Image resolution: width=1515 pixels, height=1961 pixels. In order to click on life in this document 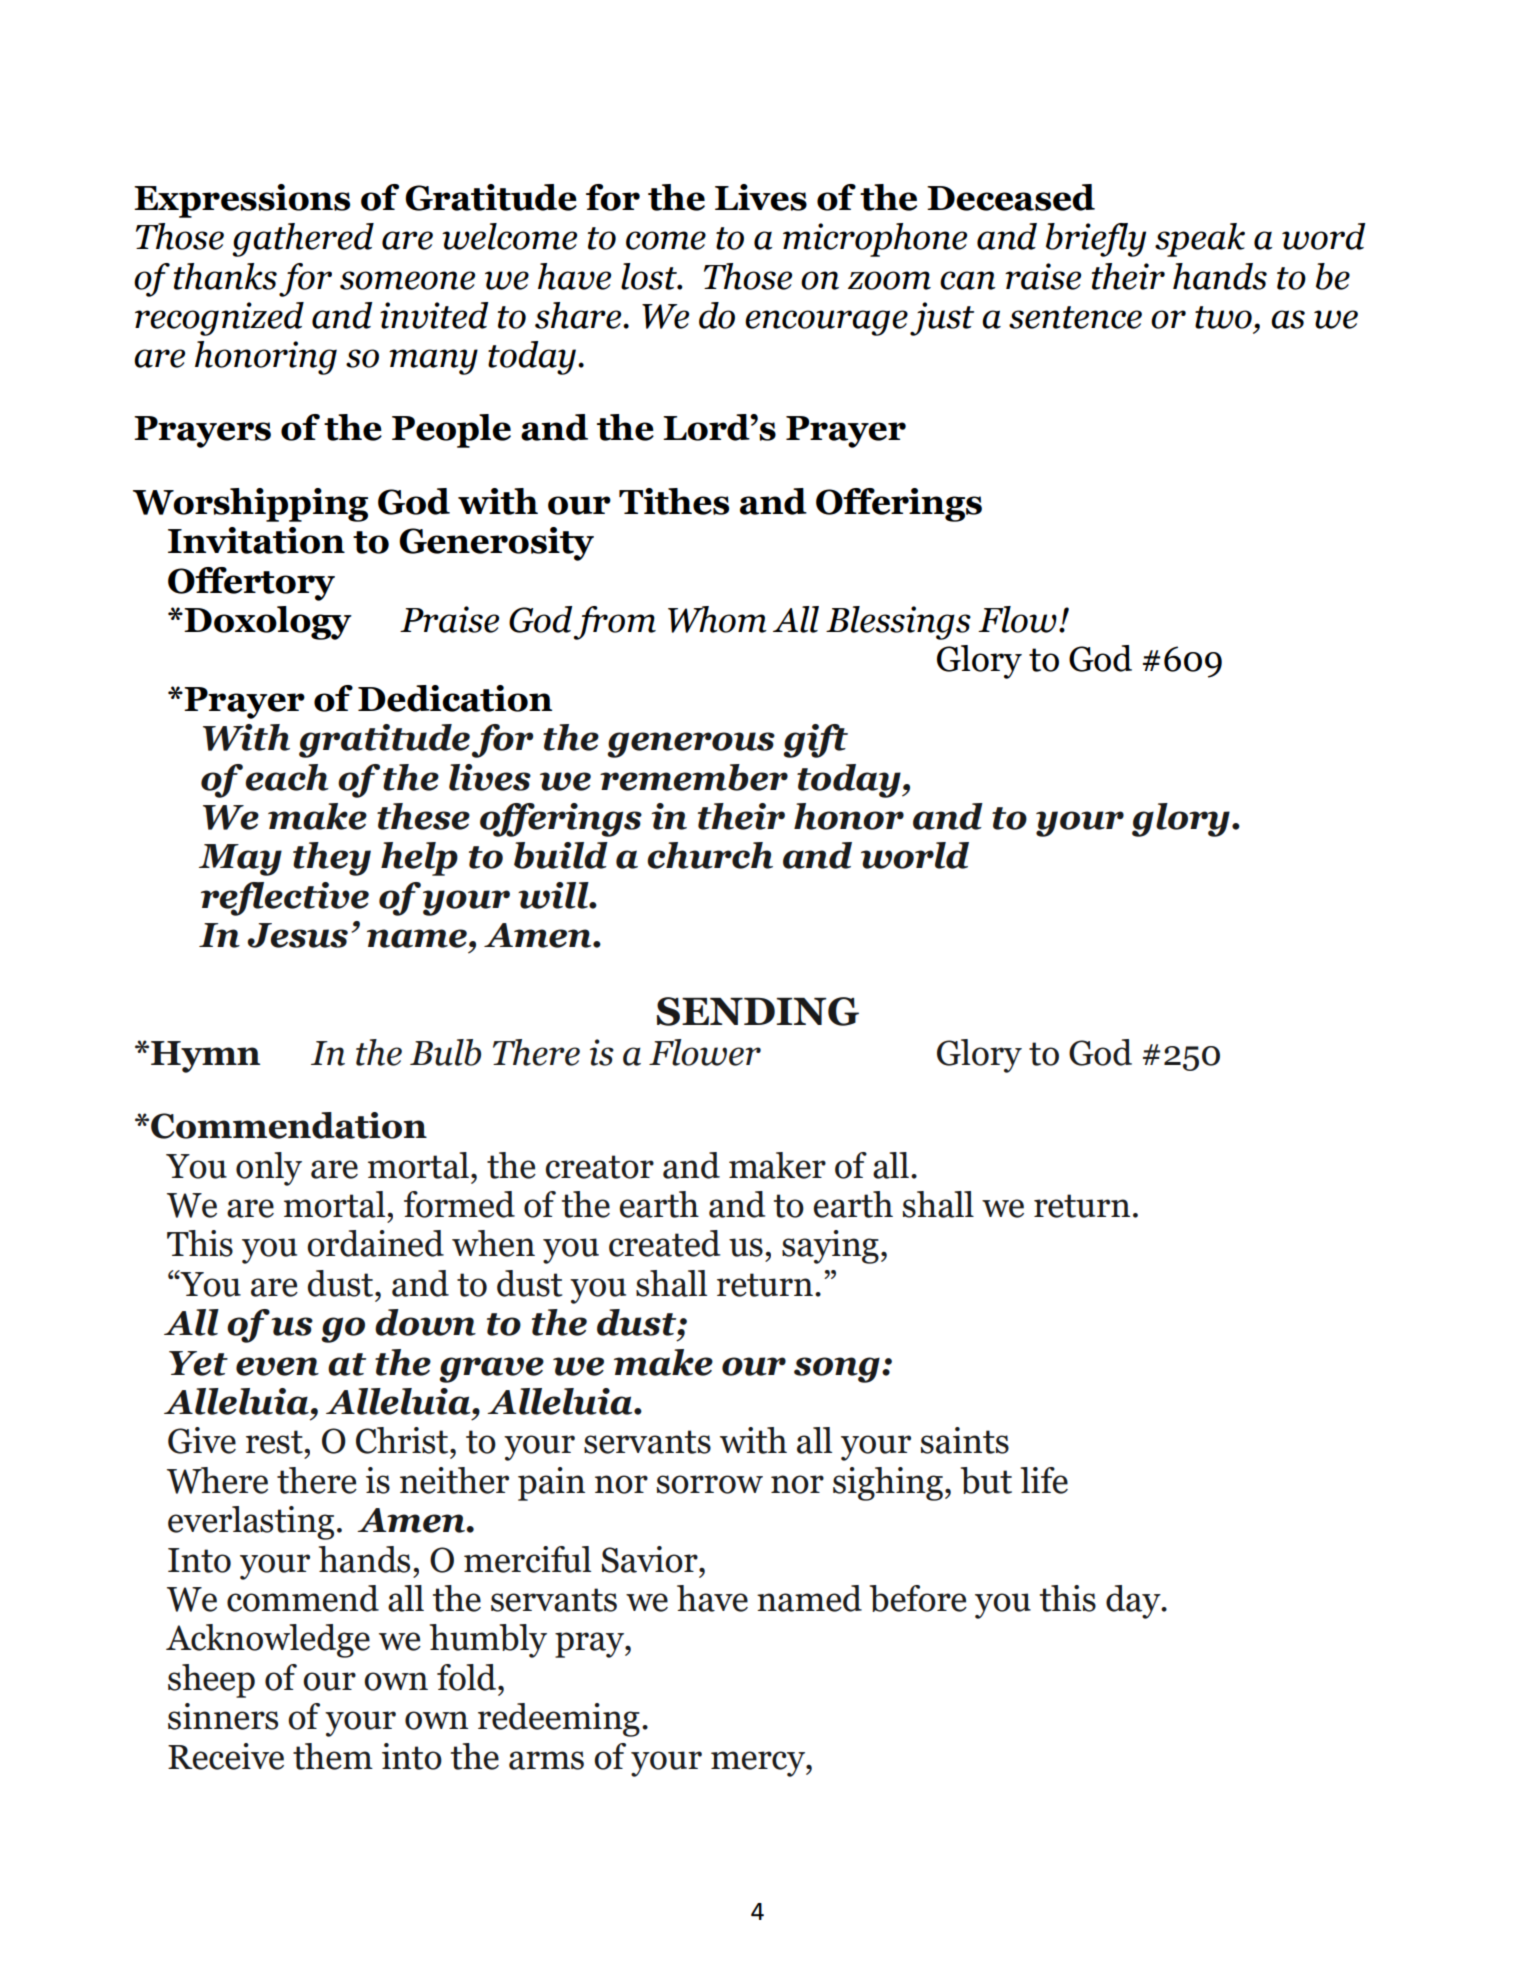, I will do `click(1044, 1480)`.
